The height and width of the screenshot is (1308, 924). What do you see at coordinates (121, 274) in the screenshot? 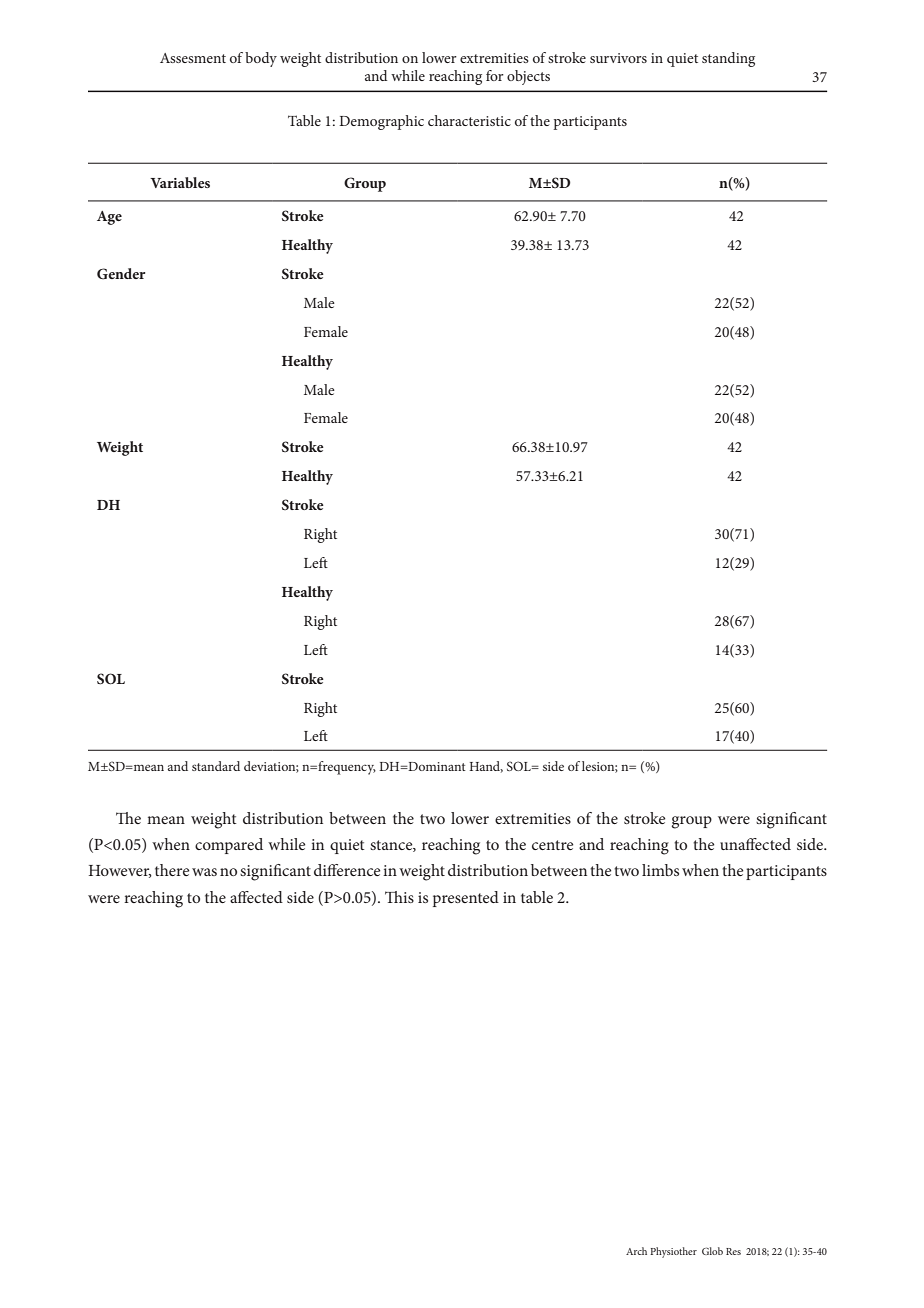
I see `Gender` at bounding box center [121, 274].
